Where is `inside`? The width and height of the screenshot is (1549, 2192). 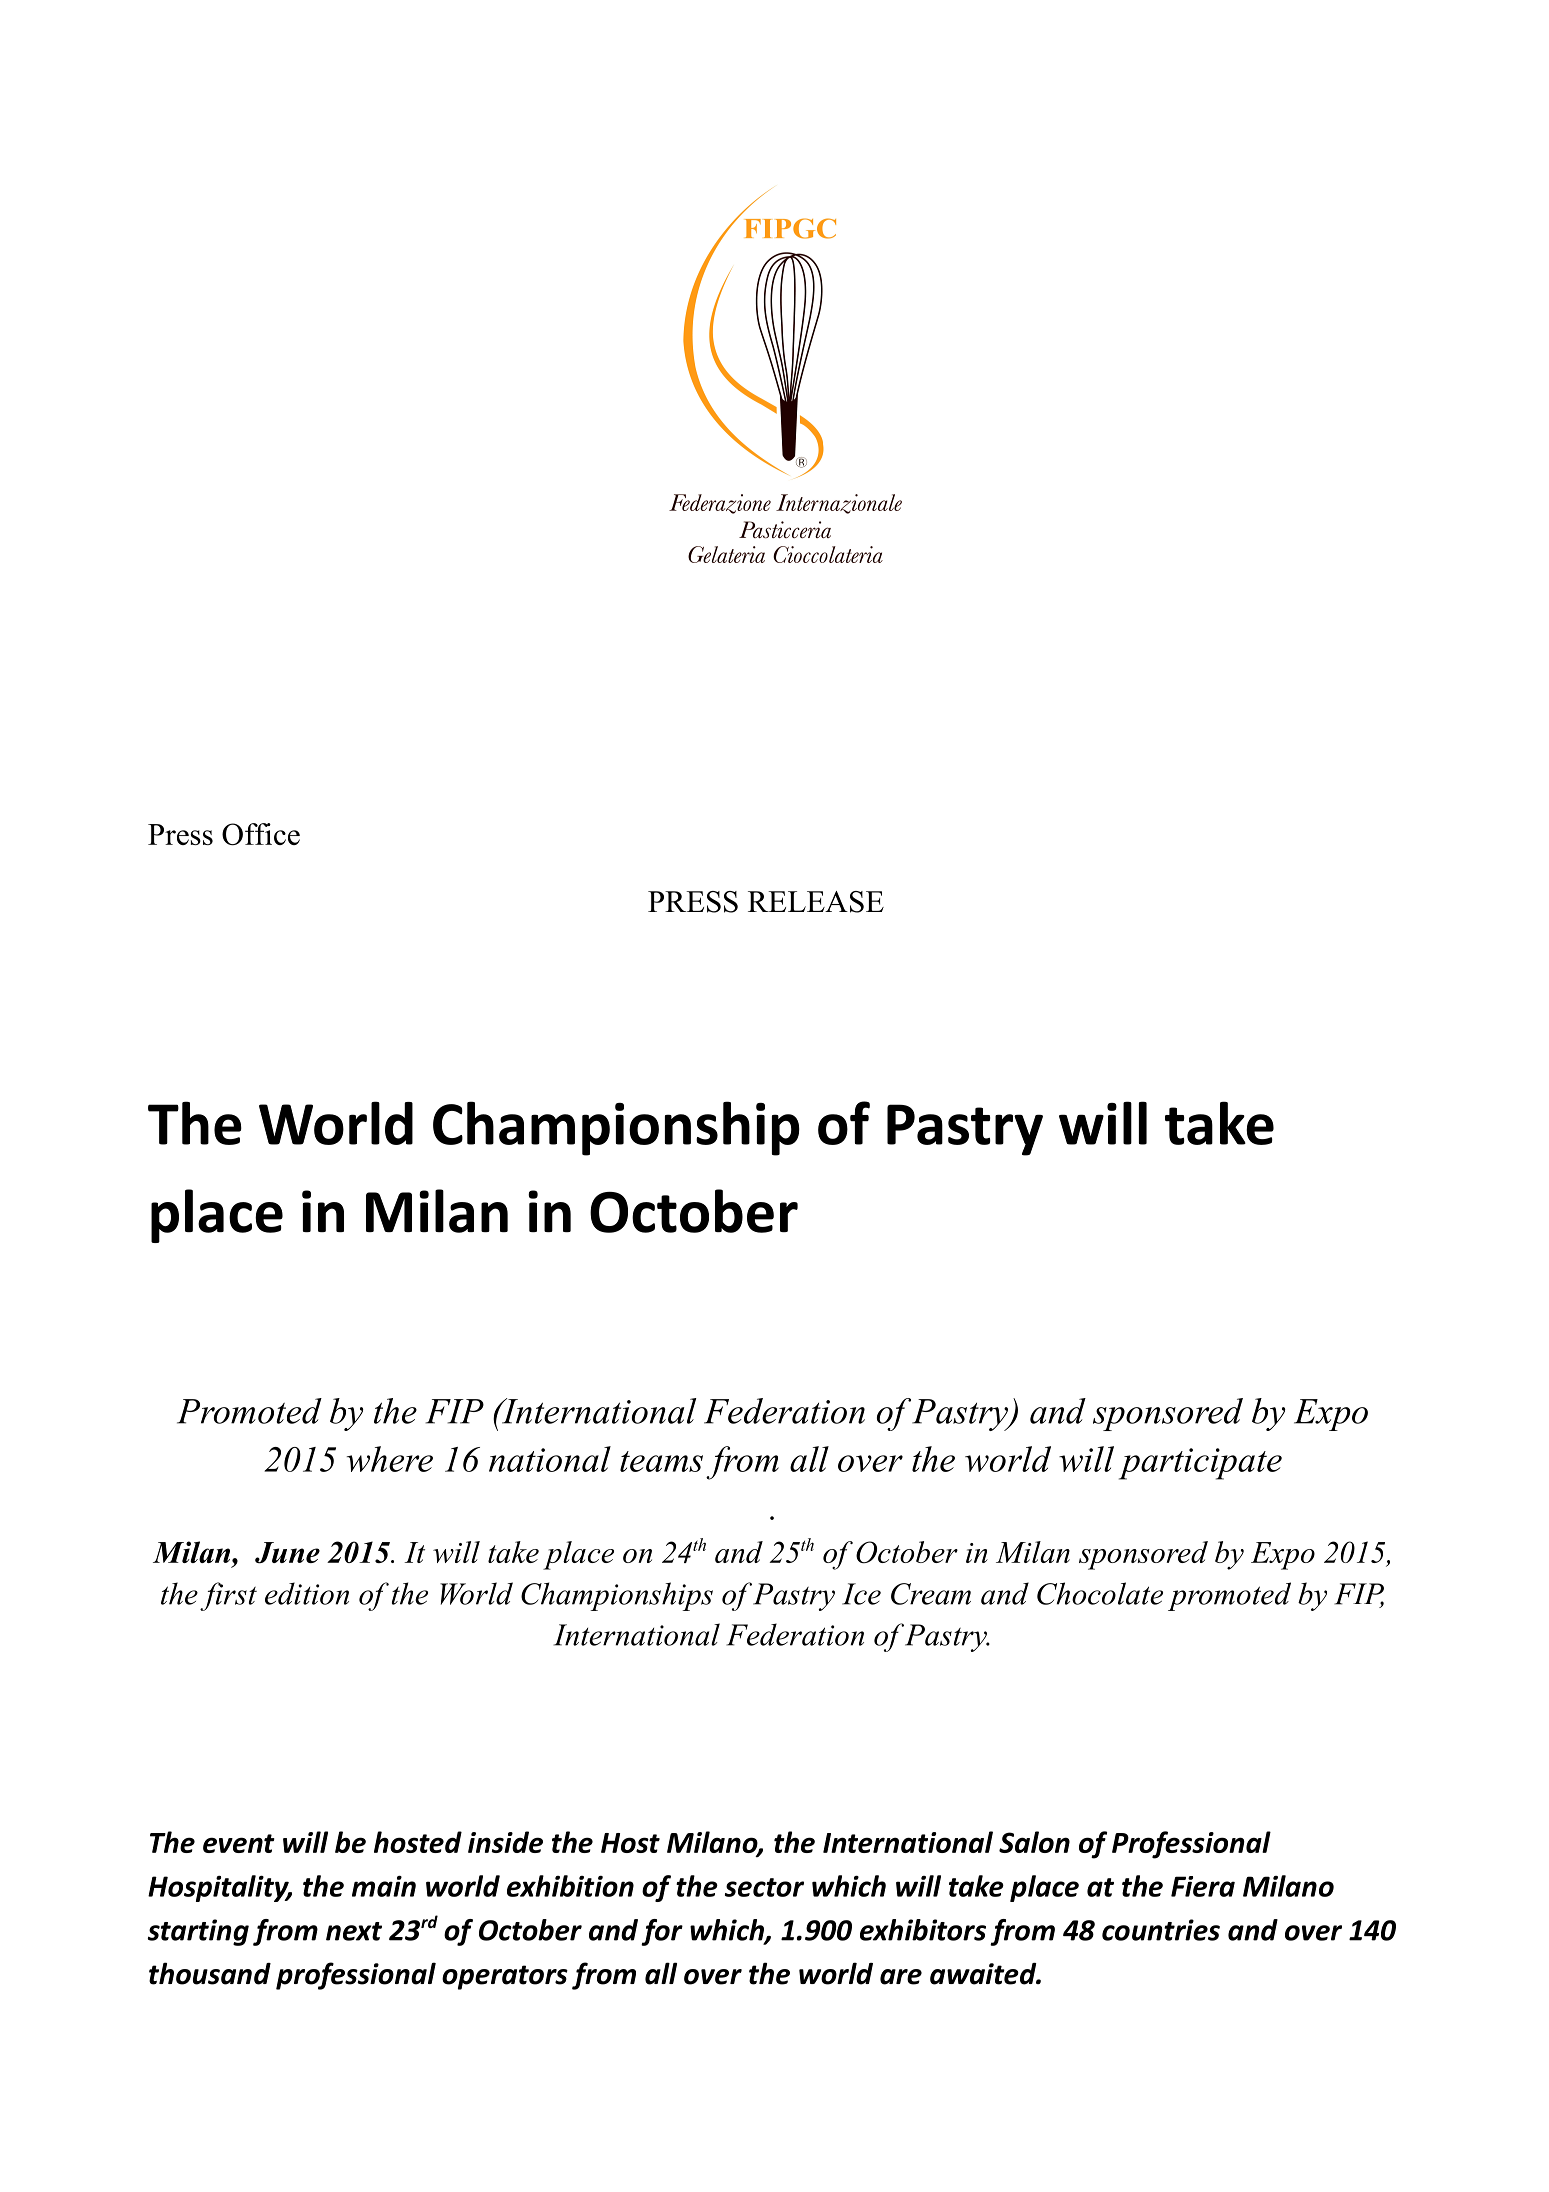
inside is located at coordinates (505, 1842).
